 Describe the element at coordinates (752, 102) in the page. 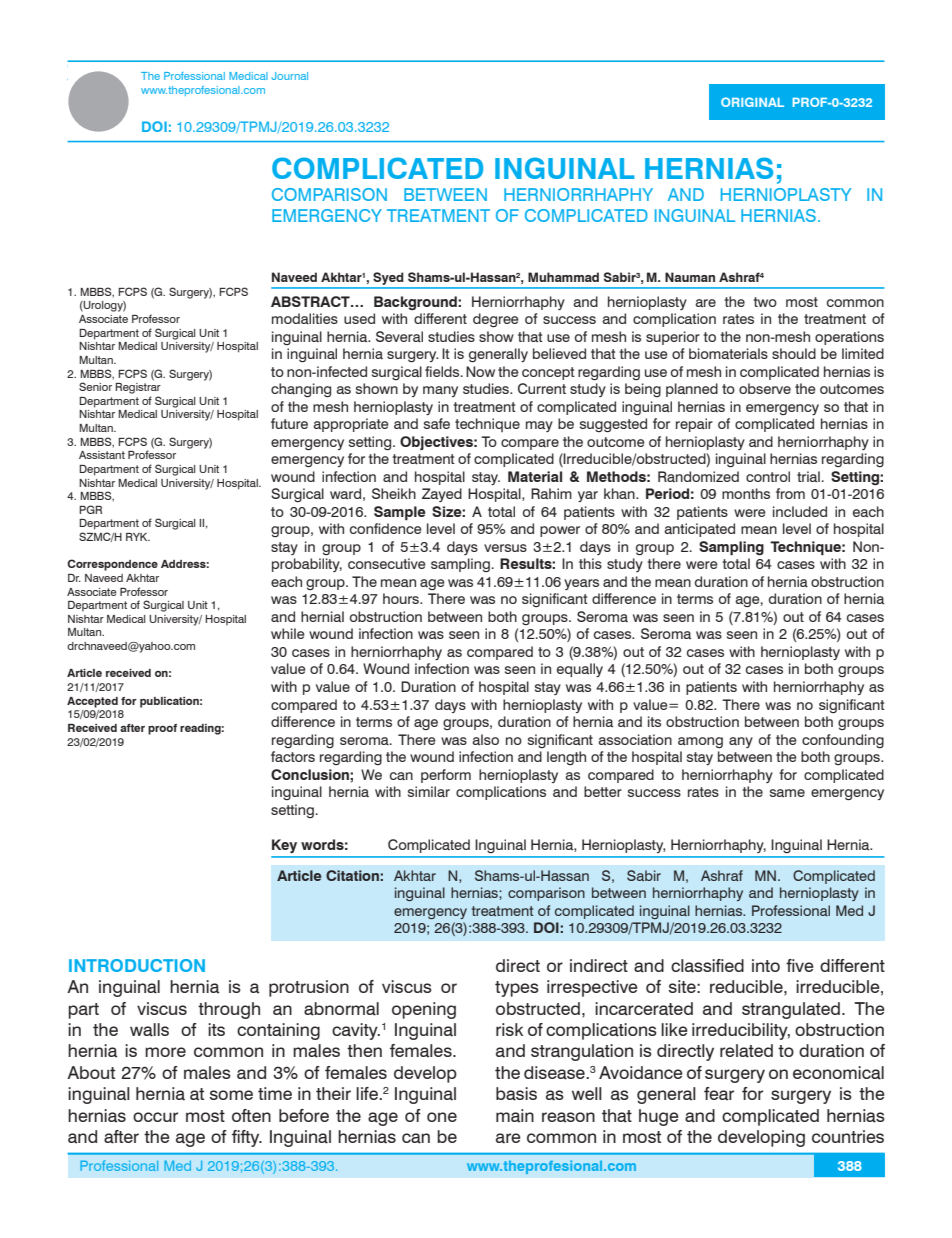

I see `ORIGINAL` at that location.
